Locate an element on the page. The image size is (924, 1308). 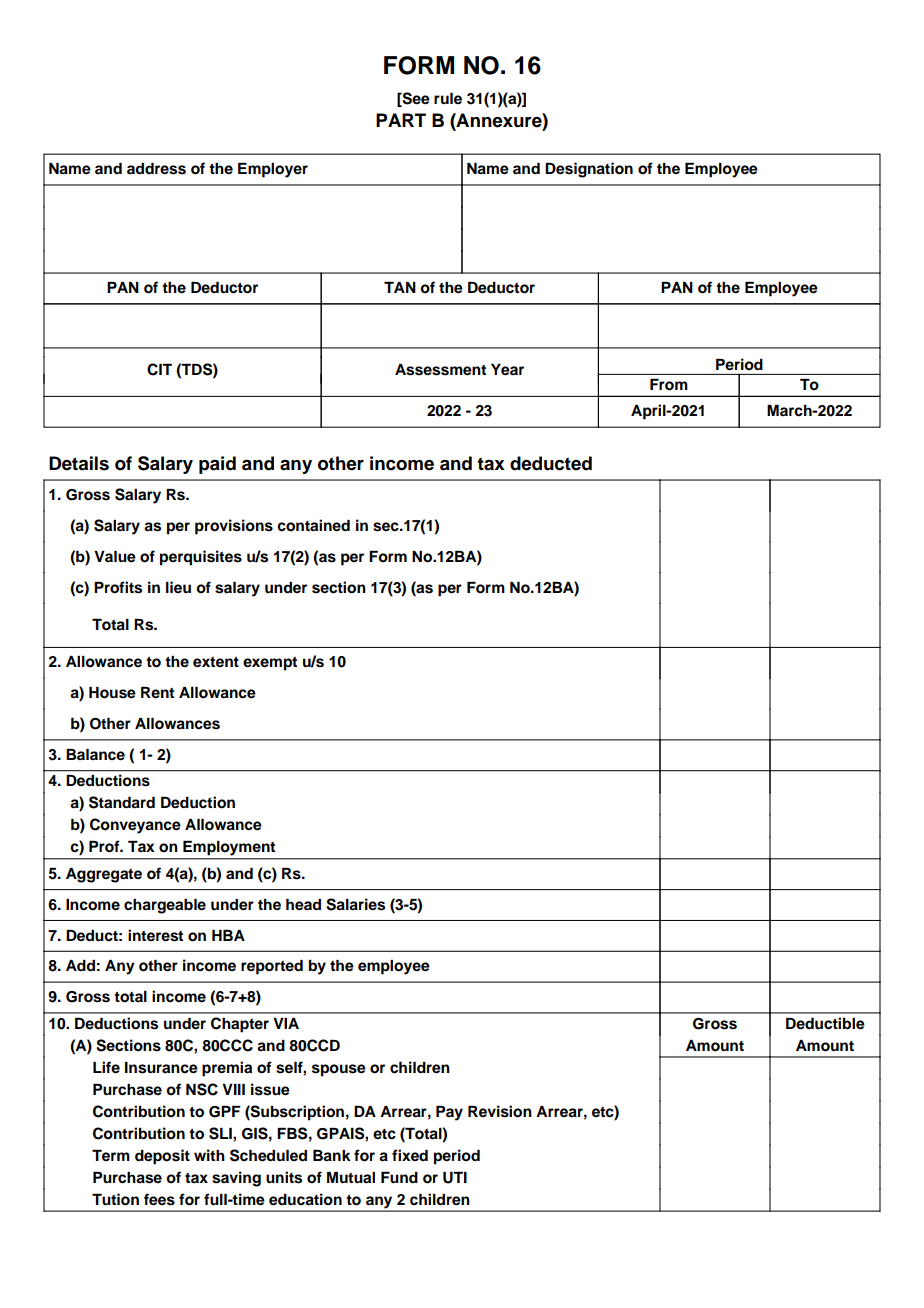
Year is located at coordinates (507, 370).
